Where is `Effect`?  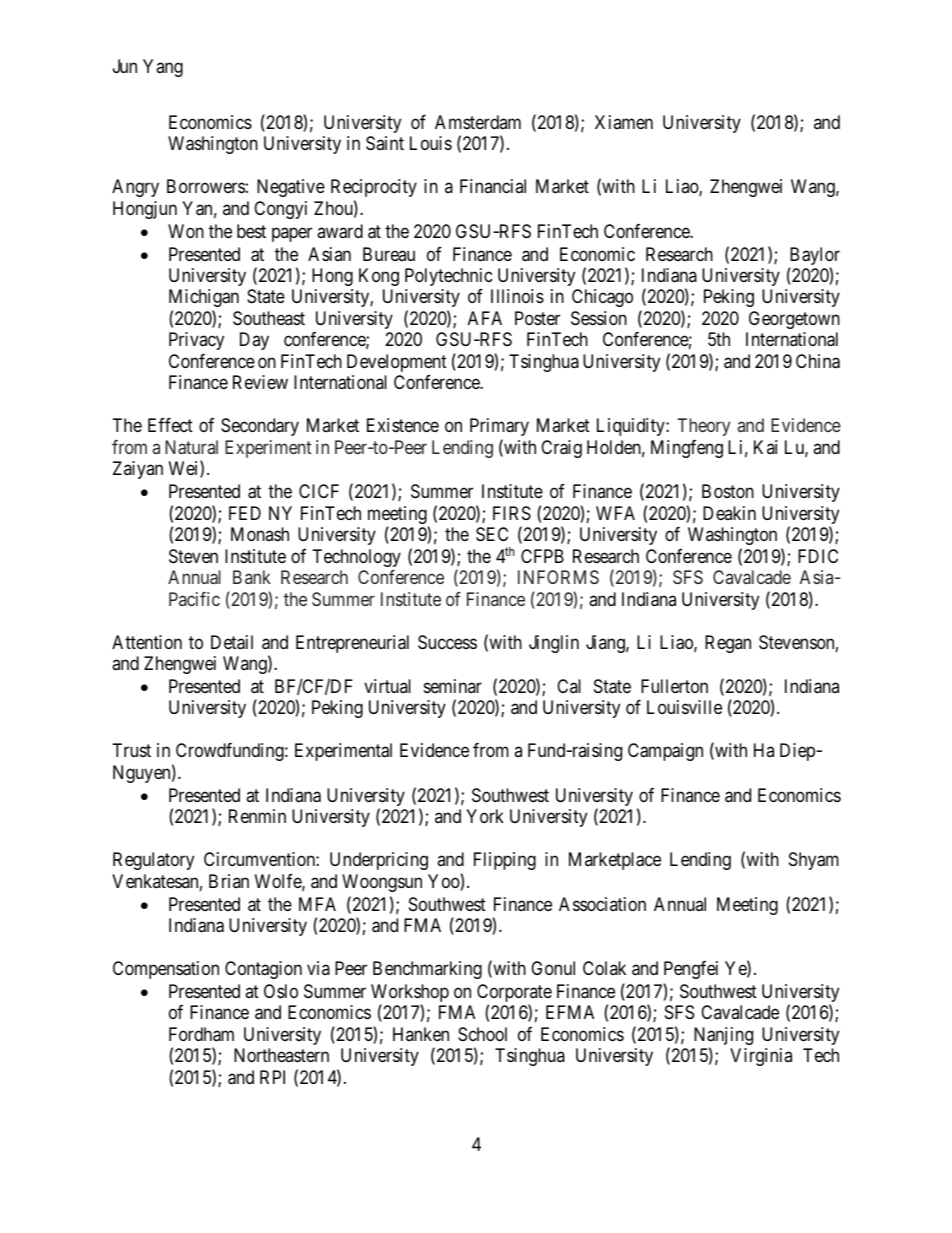 Effect is located at coordinates (170, 425).
